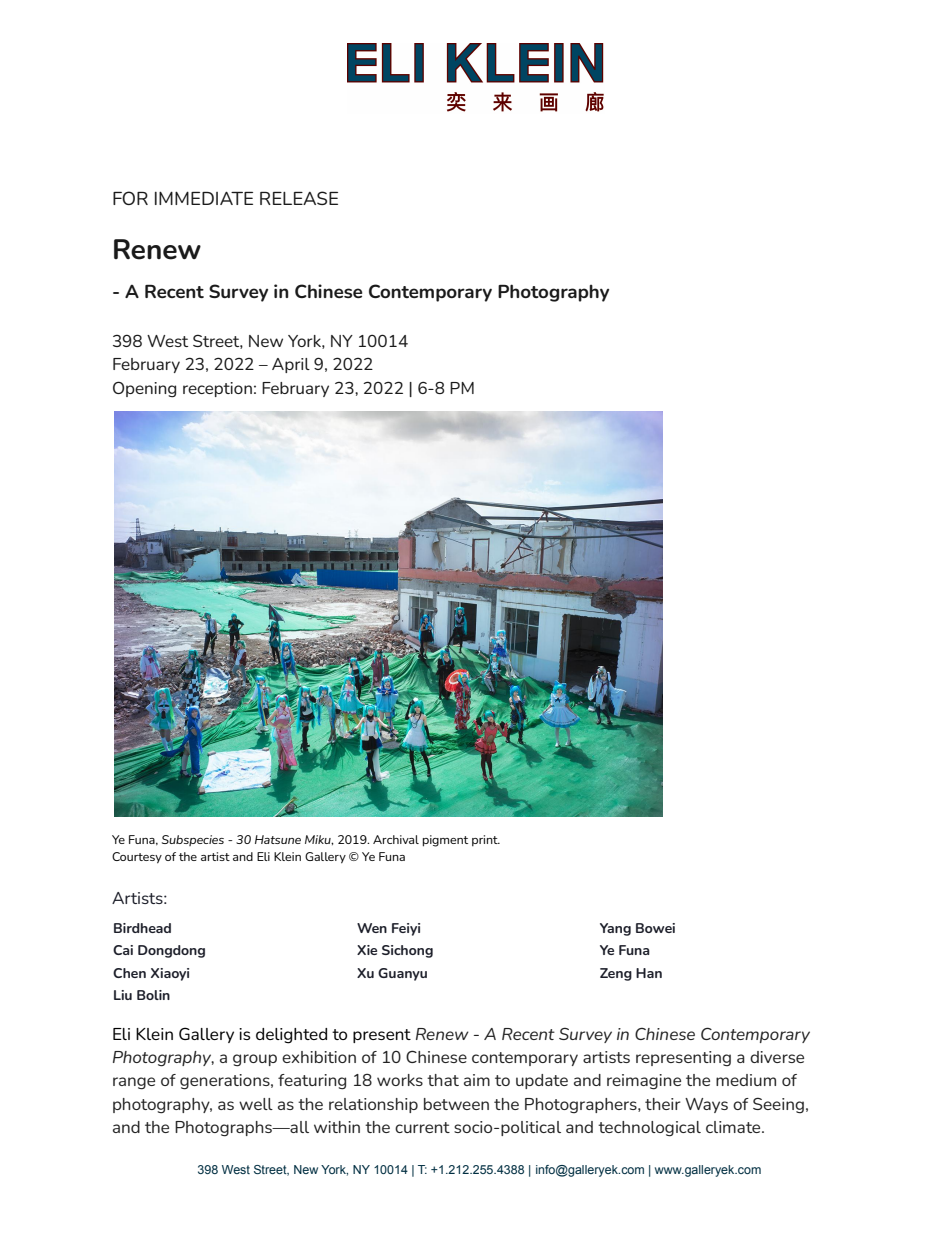  What do you see at coordinates (217, 389) in the document?
I see `reception` at bounding box center [217, 389].
